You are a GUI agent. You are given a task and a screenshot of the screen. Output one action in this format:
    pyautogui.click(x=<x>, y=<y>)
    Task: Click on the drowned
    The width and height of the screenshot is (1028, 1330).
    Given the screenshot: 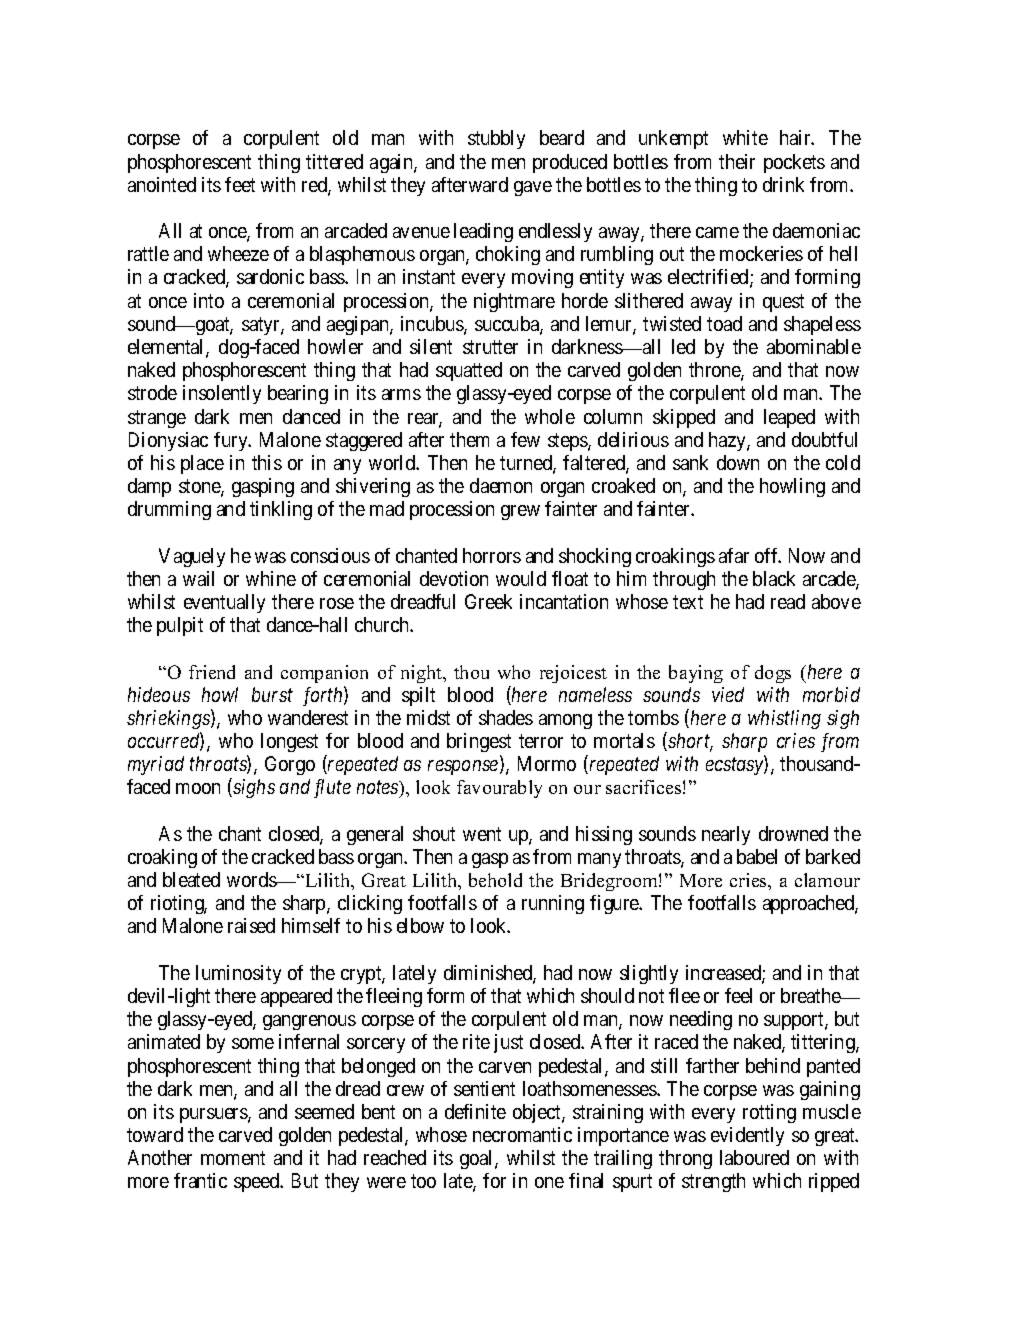 What is the action you would take?
    pyautogui.click(x=793, y=833)
